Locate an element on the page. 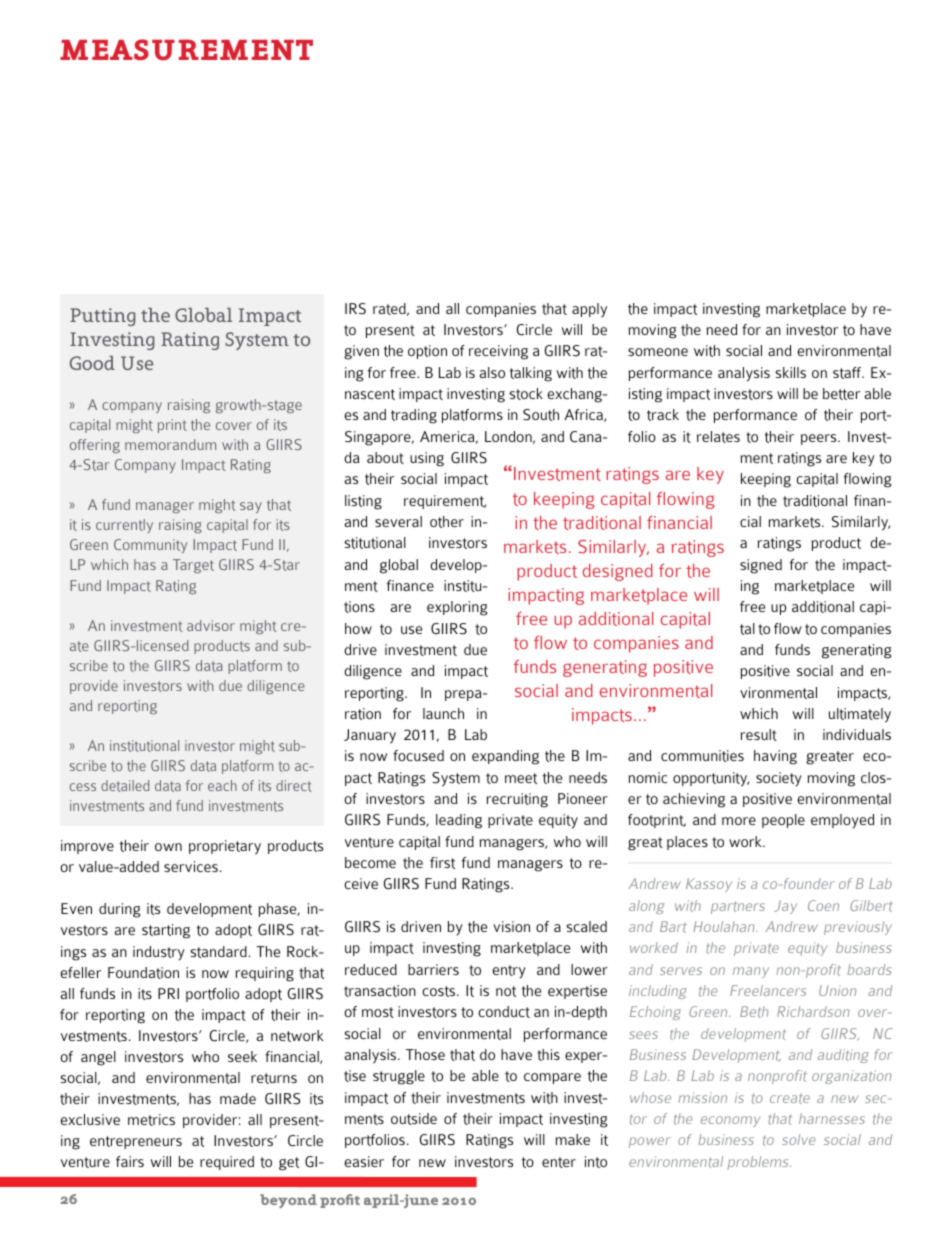 The height and width of the document is (1237, 952). services is located at coordinates (191, 866).
